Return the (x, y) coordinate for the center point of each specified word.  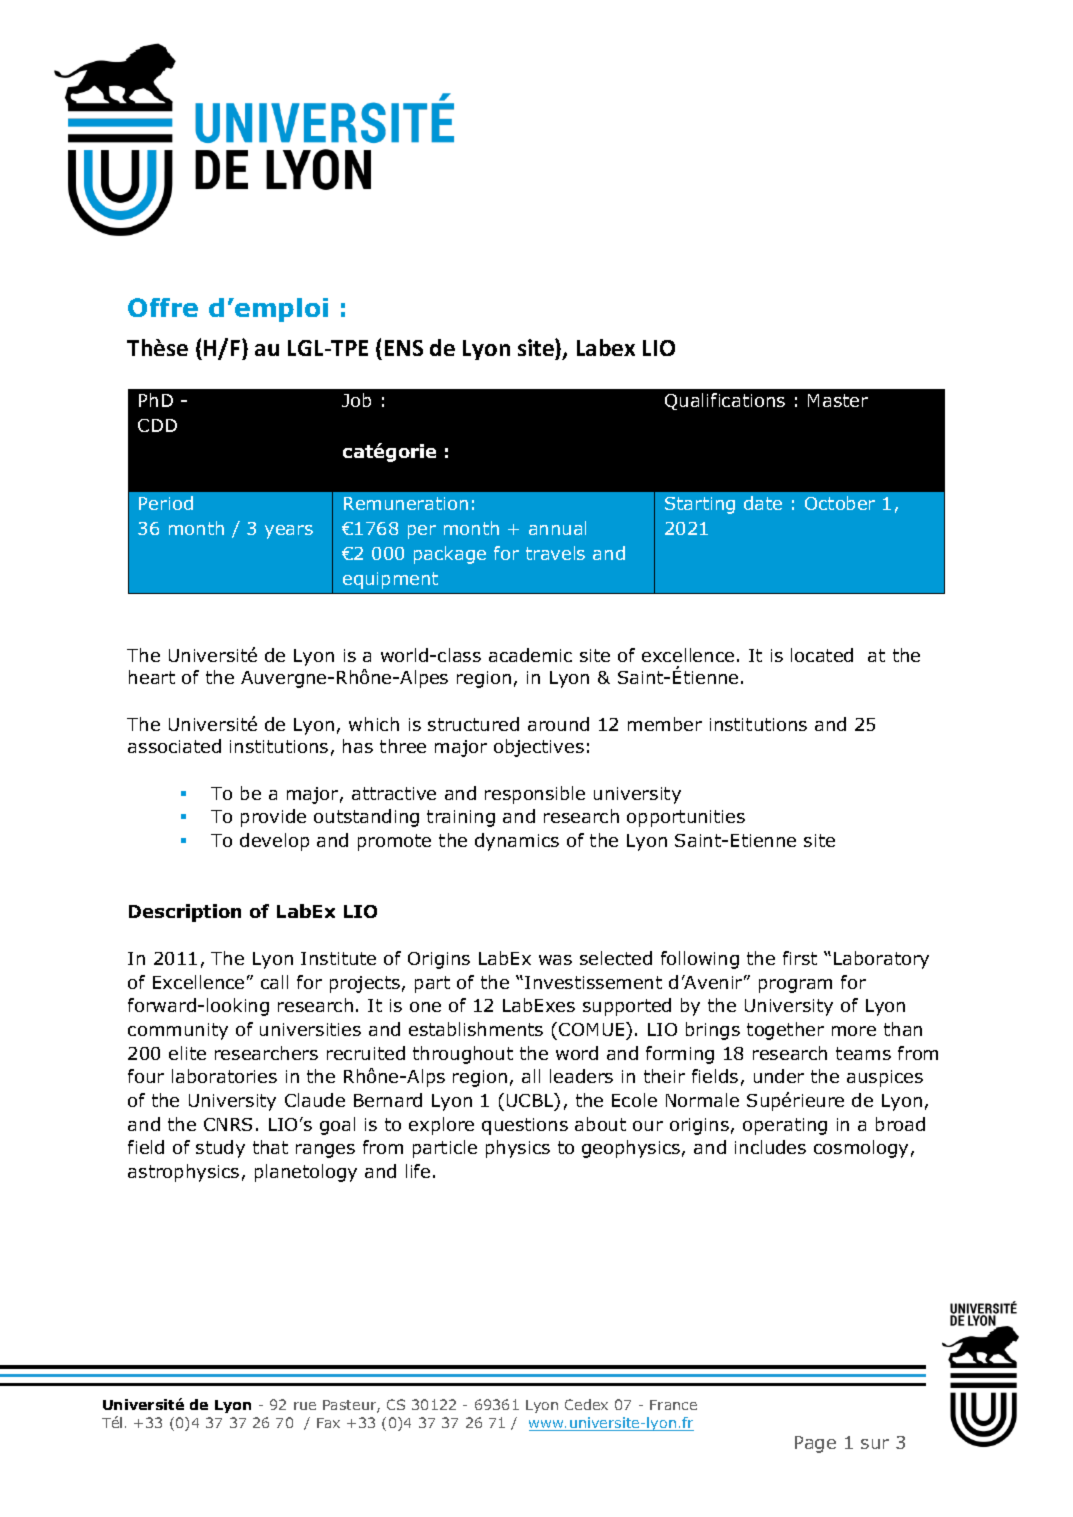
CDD (157, 425)
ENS (404, 348)
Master (838, 400)
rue (305, 1406)
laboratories (224, 1076)
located (822, 655)
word (577, 1053)
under (779, 1076)
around (558, 724)
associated (174, 746)
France (673, 1405)
